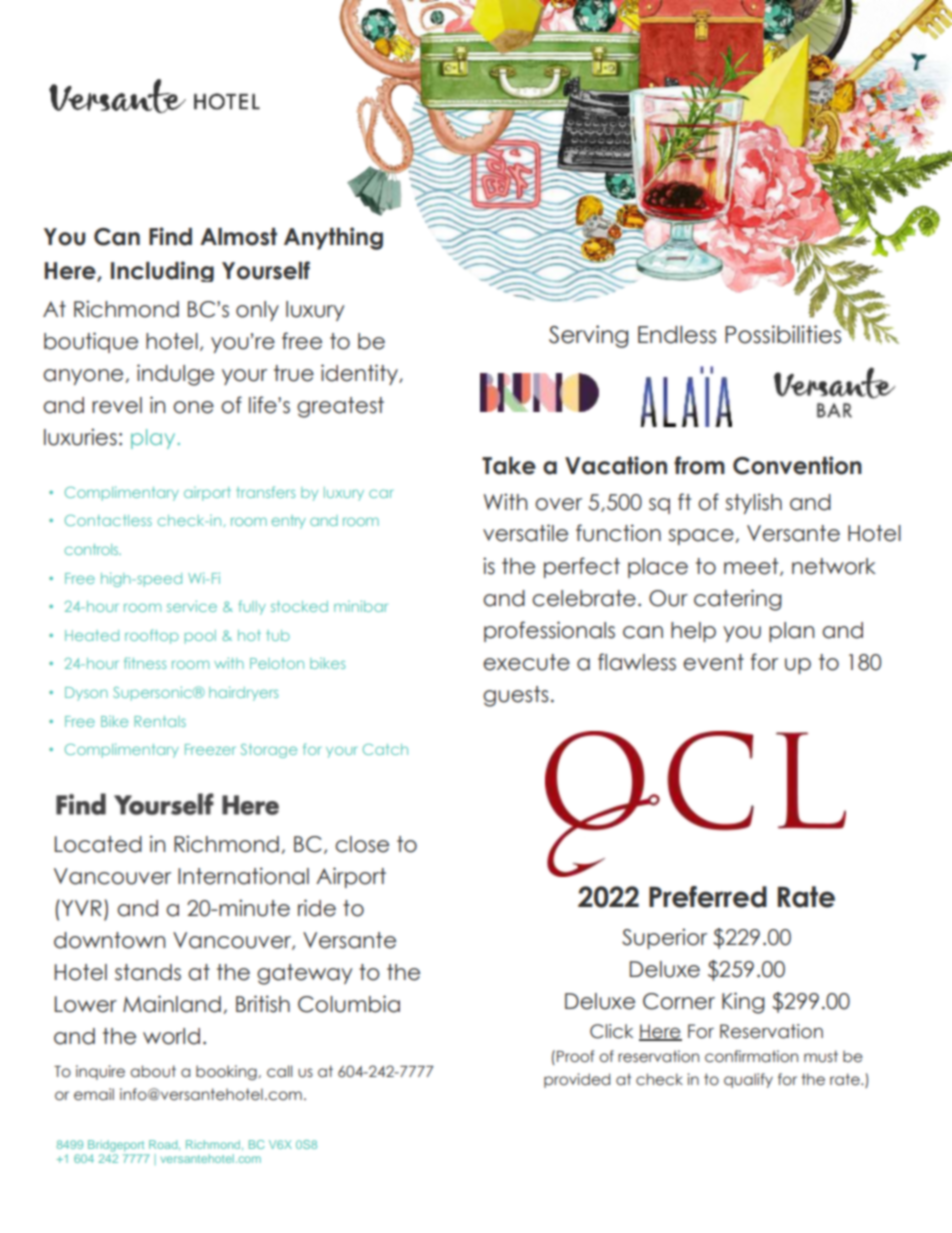 The width and height of the document is (952, 1233). Describe the element at coordinates (333, 238) in the document. I see `Anything` at that location.
